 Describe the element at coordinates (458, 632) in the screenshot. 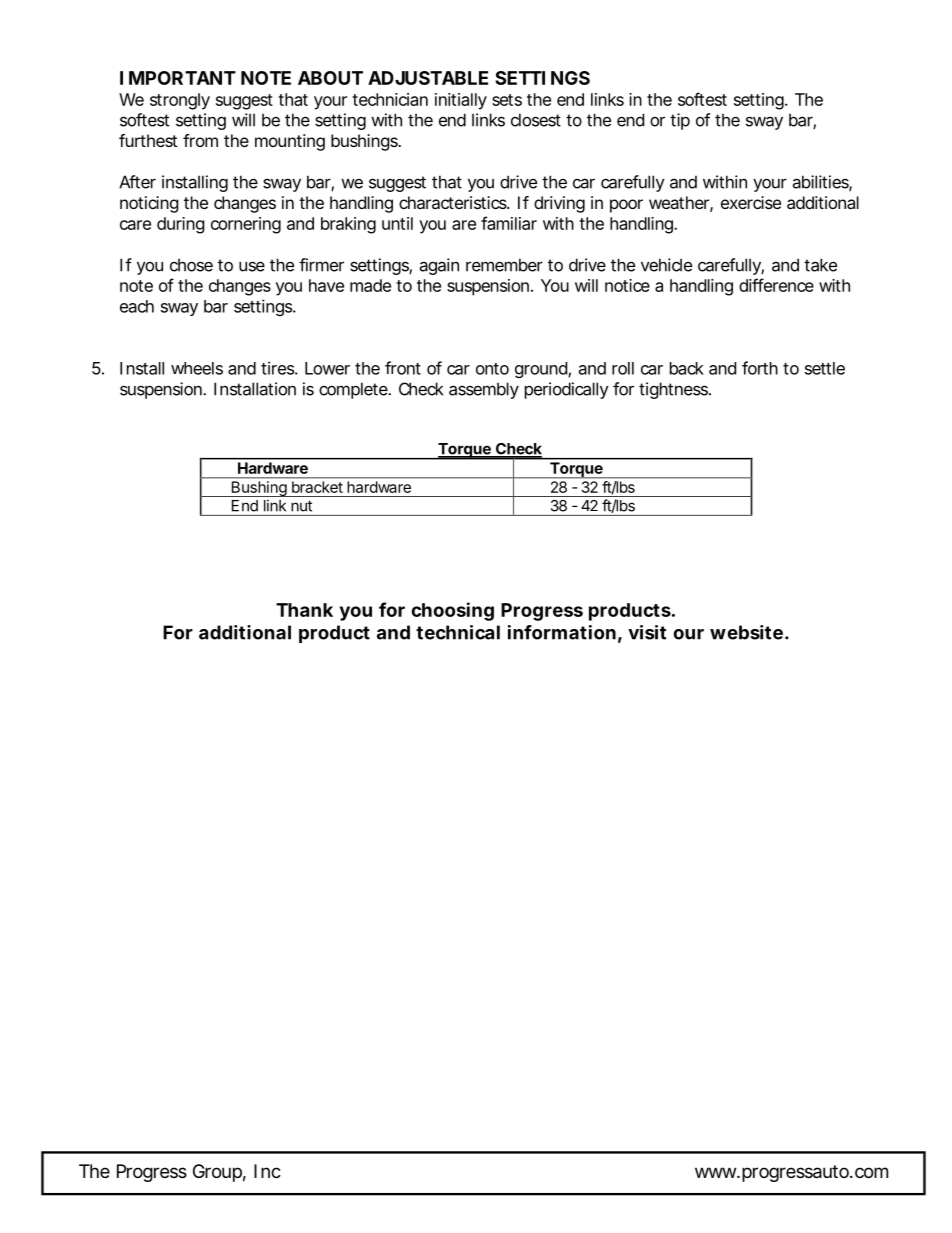

I see `technical` at that location.
